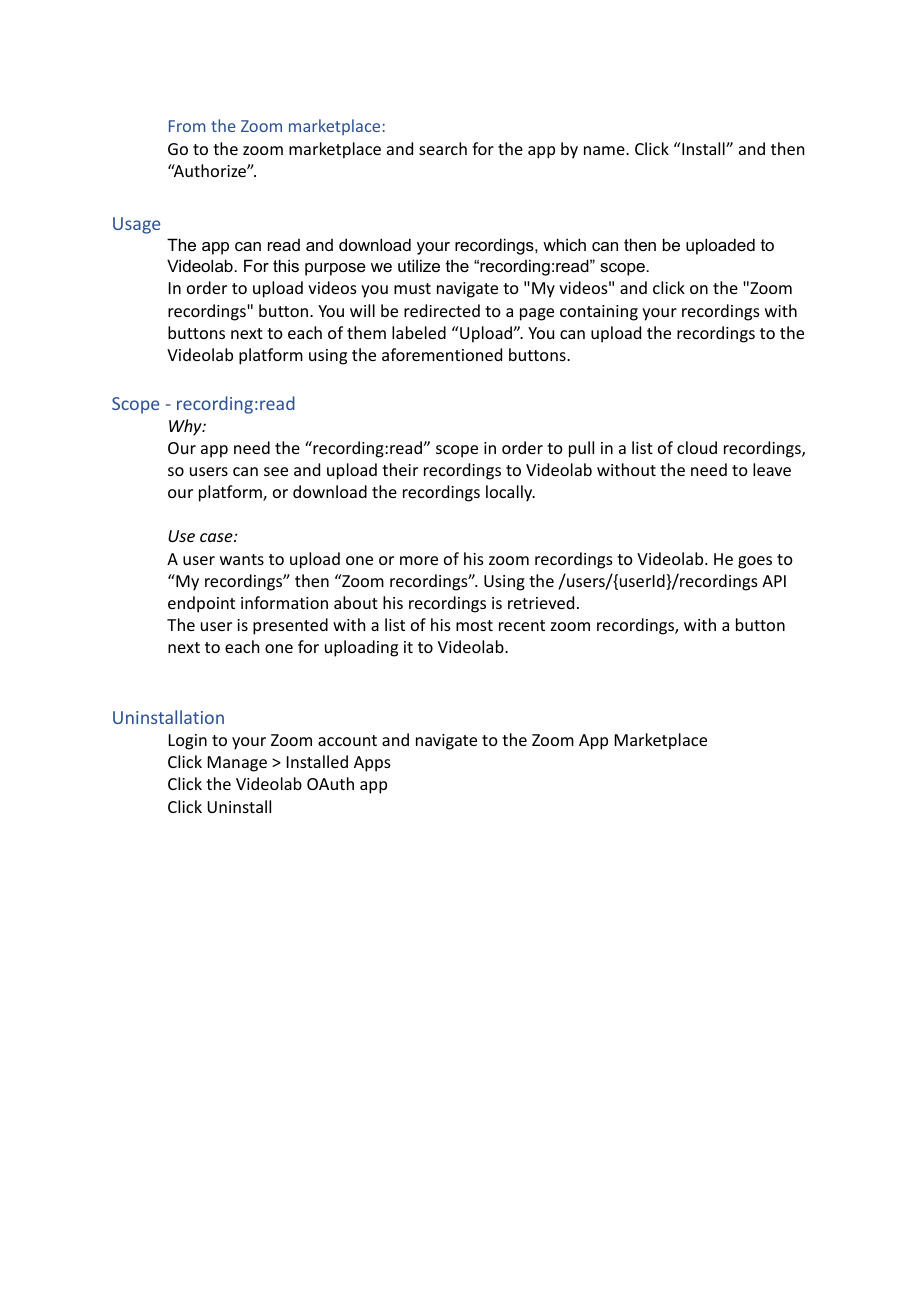 The width and height of the image is (924, 1307). I want to click on From, so click(187, 126).
